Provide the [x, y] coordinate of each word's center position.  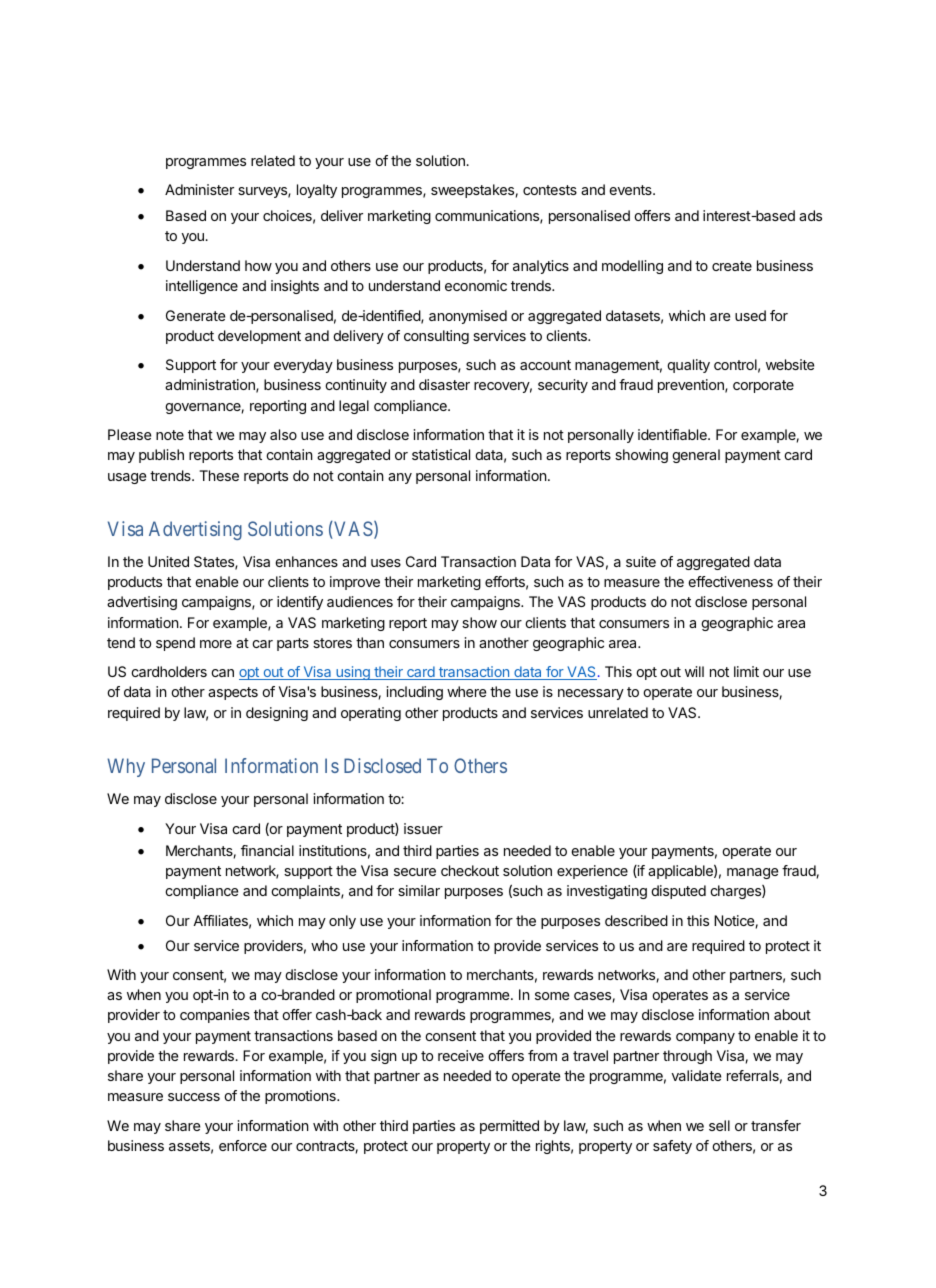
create [732, 266]
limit [746, 671]
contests [550, 190]
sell [719, 1125]
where [466, 691]
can [222, 673]
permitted [509, 1127]
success [194, 1097]
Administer [199, 189]
